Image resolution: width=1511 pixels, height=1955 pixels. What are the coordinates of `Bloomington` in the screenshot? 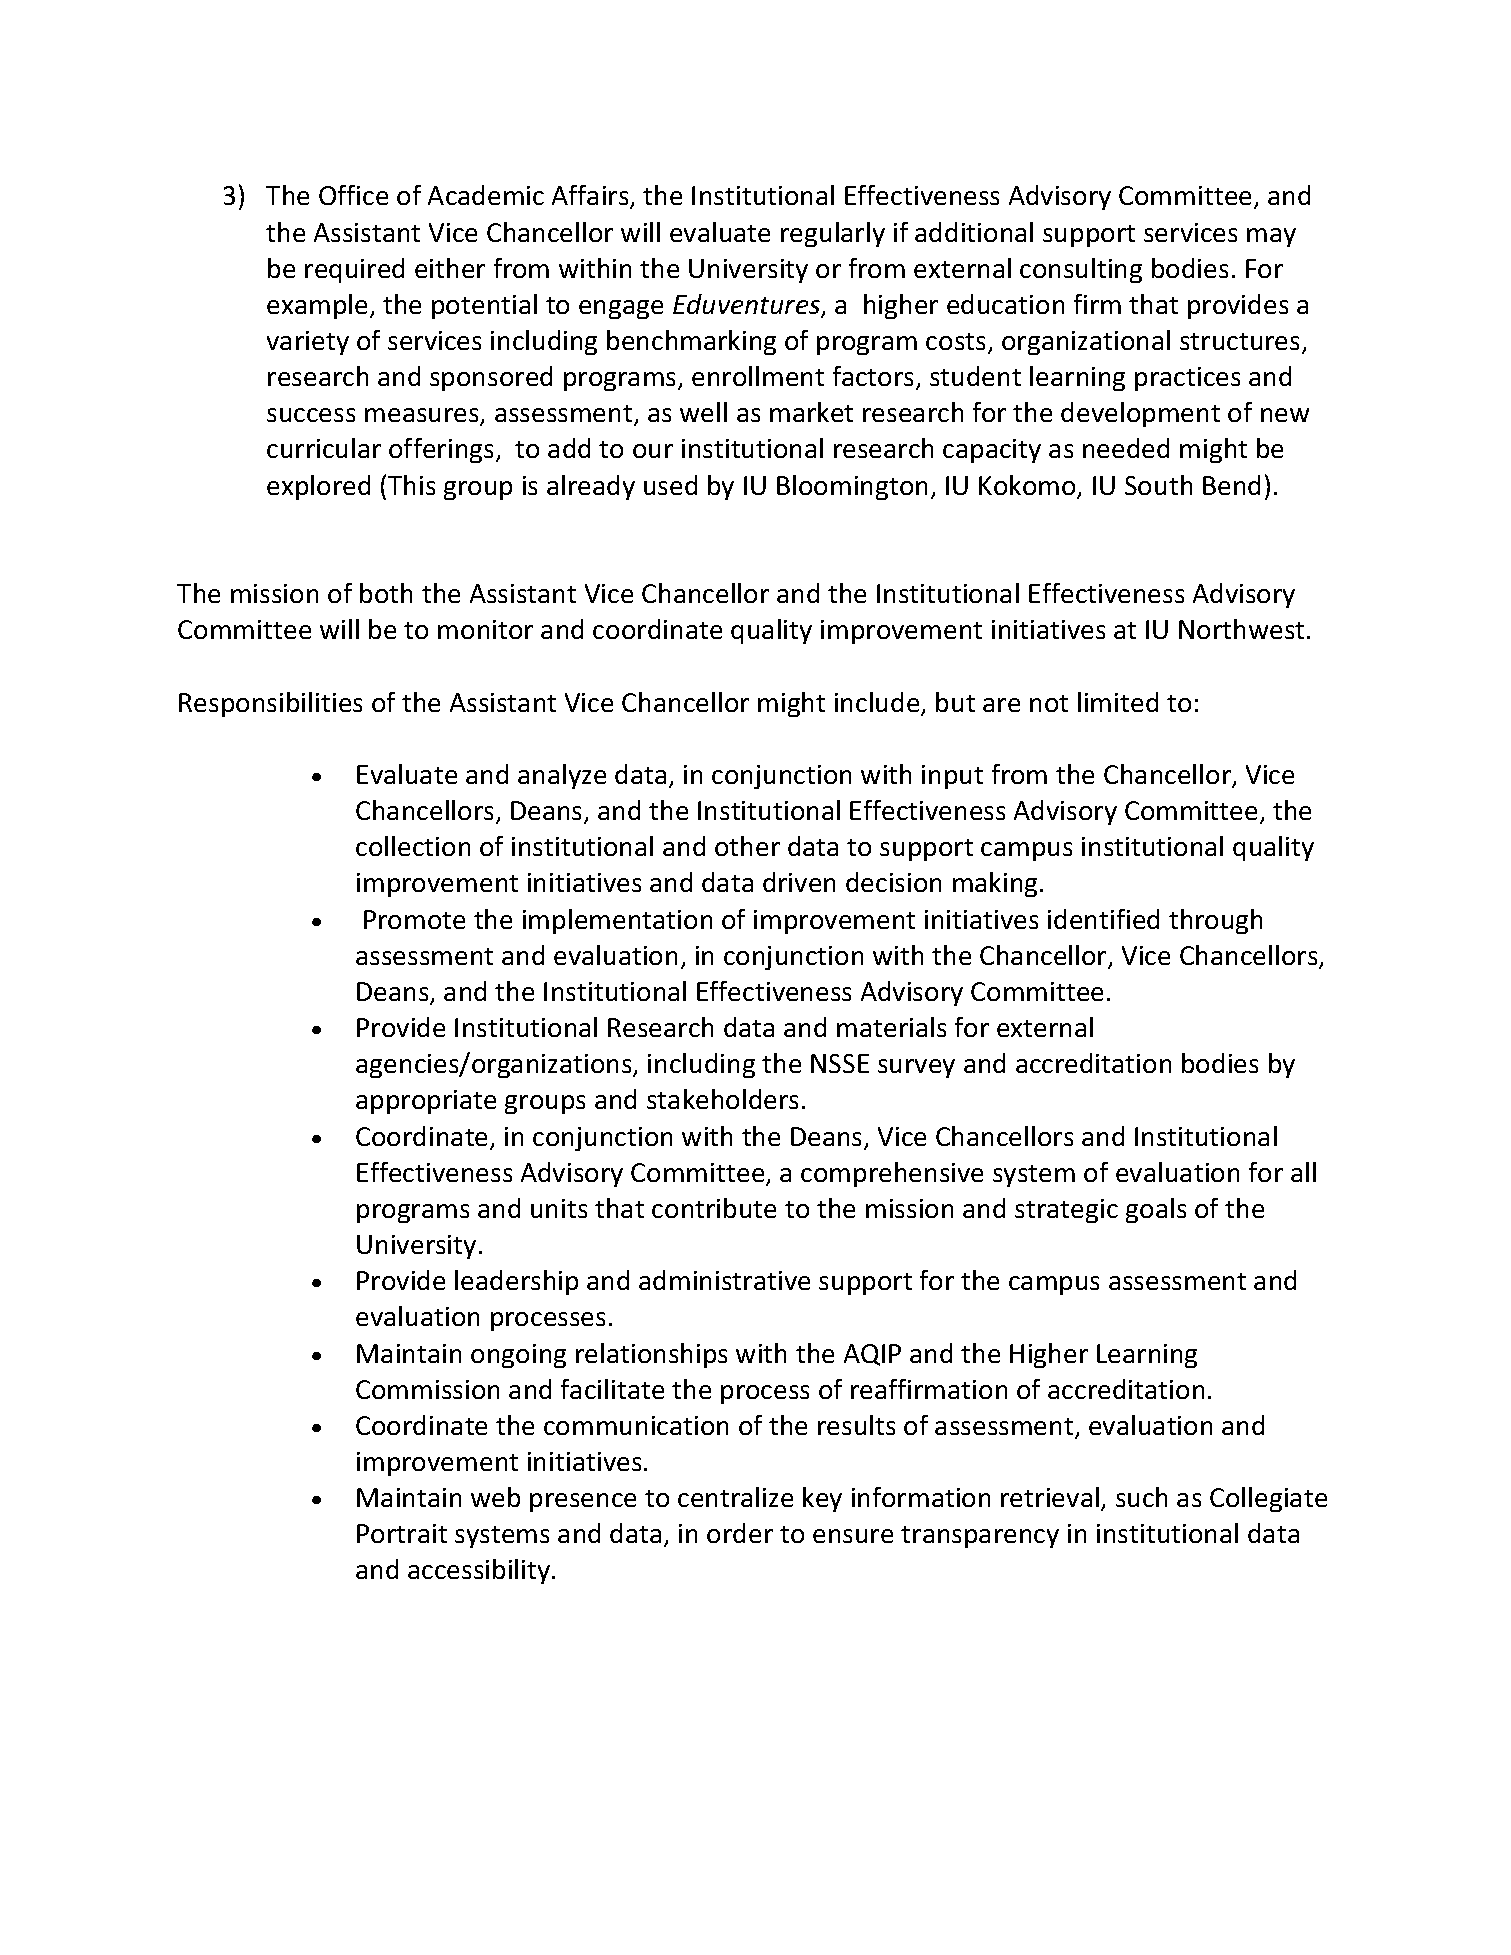 It's located at (852, 487).
